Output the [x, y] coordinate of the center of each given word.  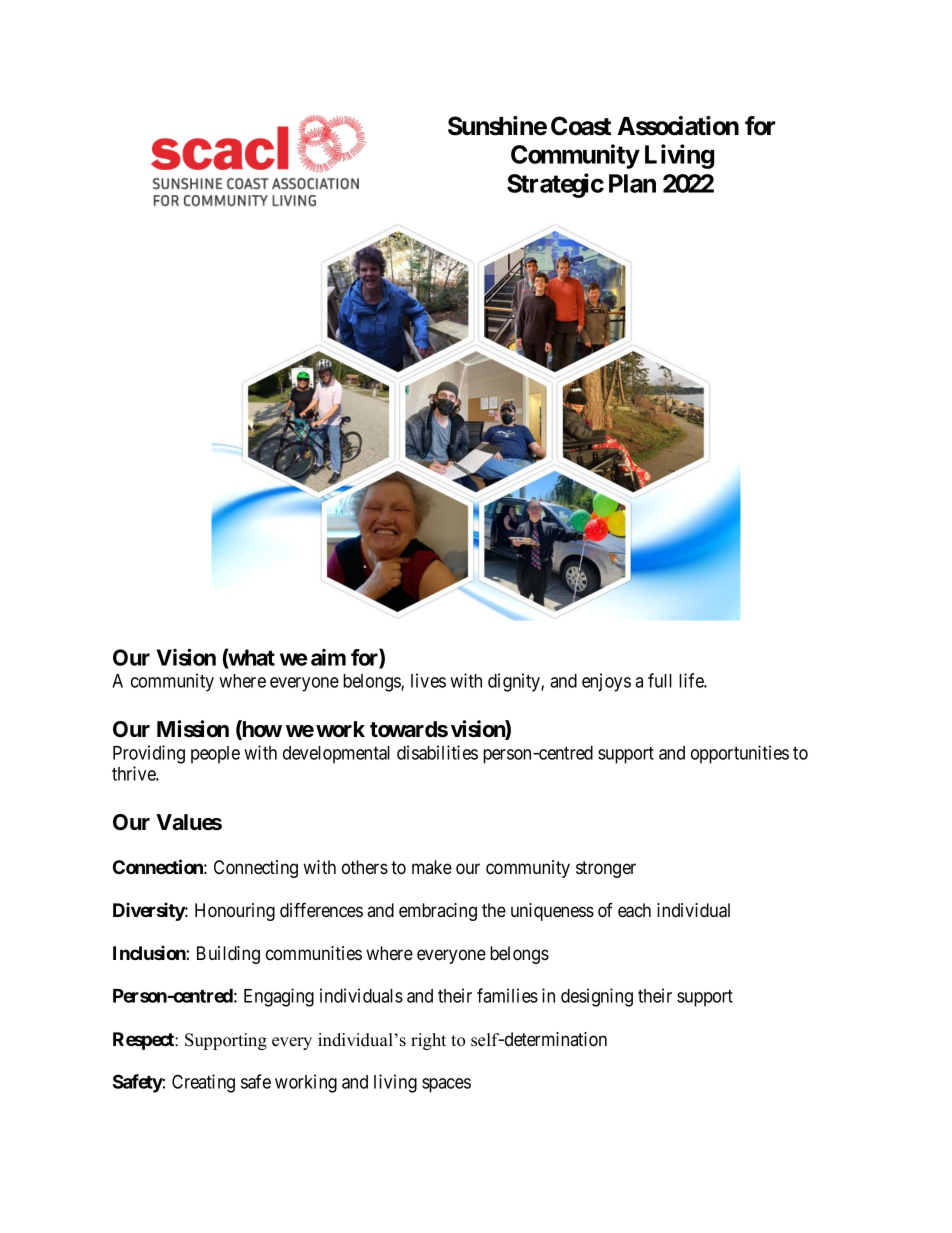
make [432, 867]
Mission [193, 729]
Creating [203, 1083]
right [428, 1041]
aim [328, 657]
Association [678, 126]
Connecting [256, 869]
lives [428, 680]
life [692, 680]
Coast [581, 126]
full [660, 680]
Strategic [555, 185]
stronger [606, 869]
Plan [632, 183]
